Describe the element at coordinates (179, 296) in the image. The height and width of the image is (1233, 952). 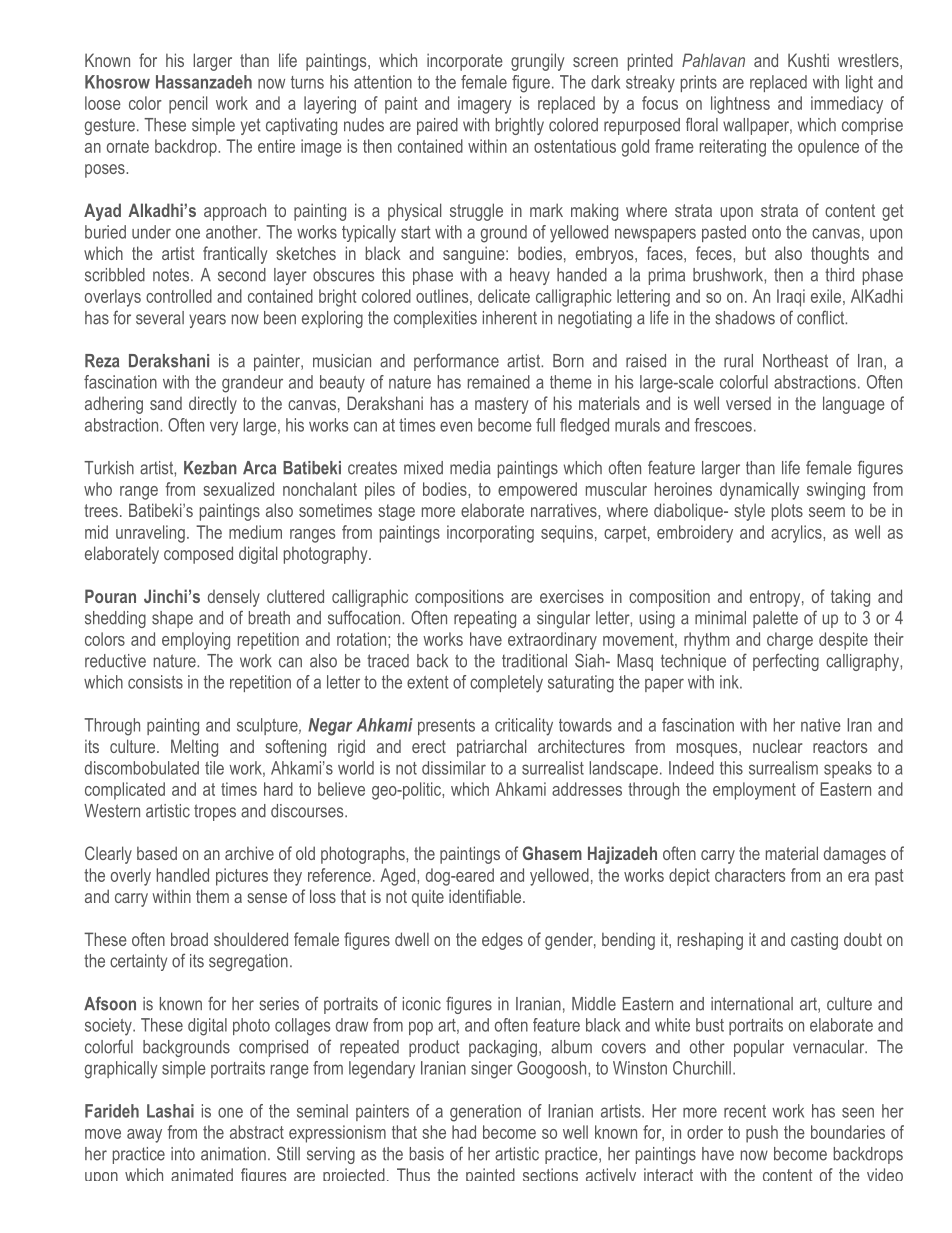
I see `controlled` at that location.
